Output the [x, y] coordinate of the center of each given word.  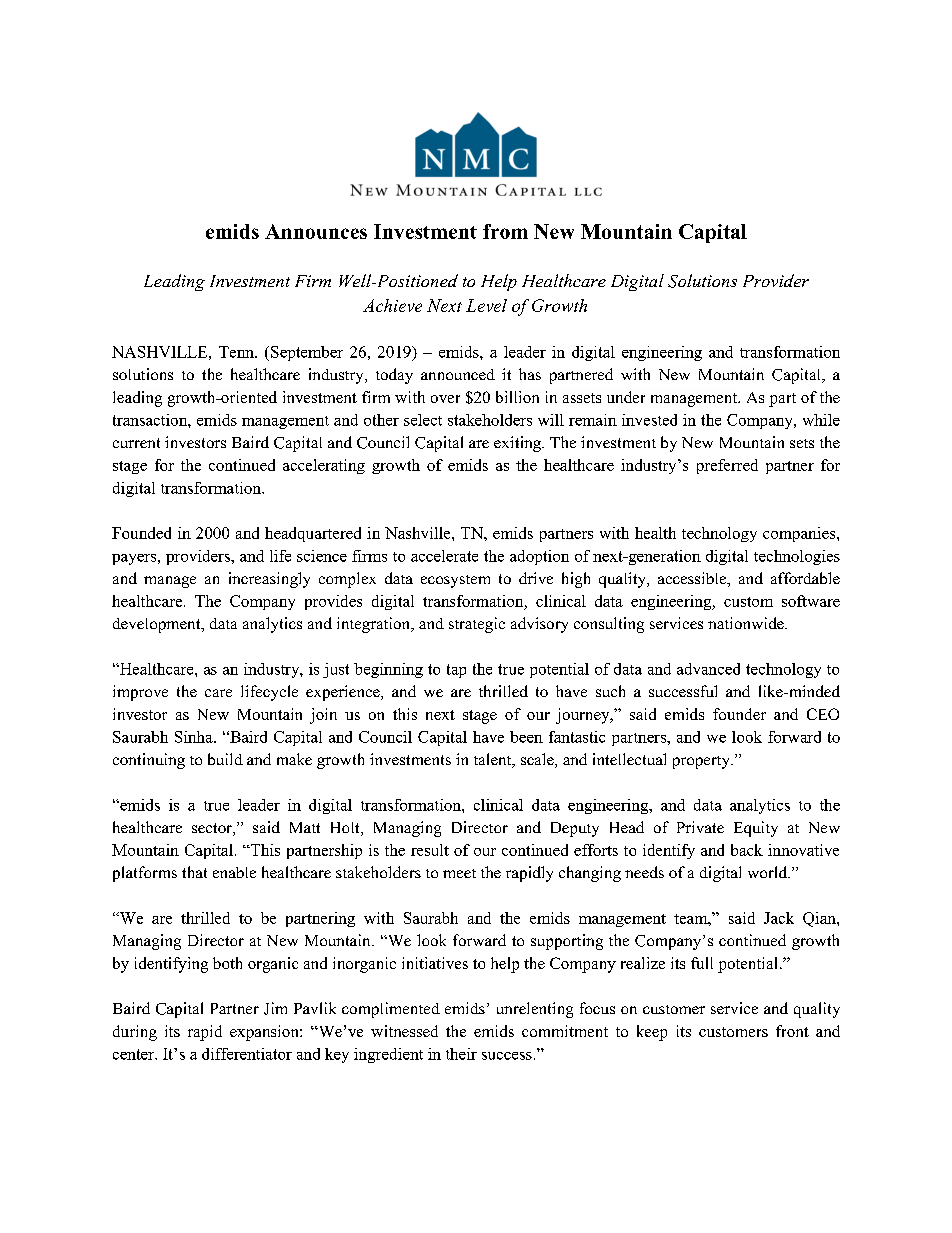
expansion [265, 1033]
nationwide [747, 623]
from [505, 231]
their [461, 1054]
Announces [316, 231]
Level [486, 305]
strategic [477, 625]
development [158, 625]
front [792, 1031]
